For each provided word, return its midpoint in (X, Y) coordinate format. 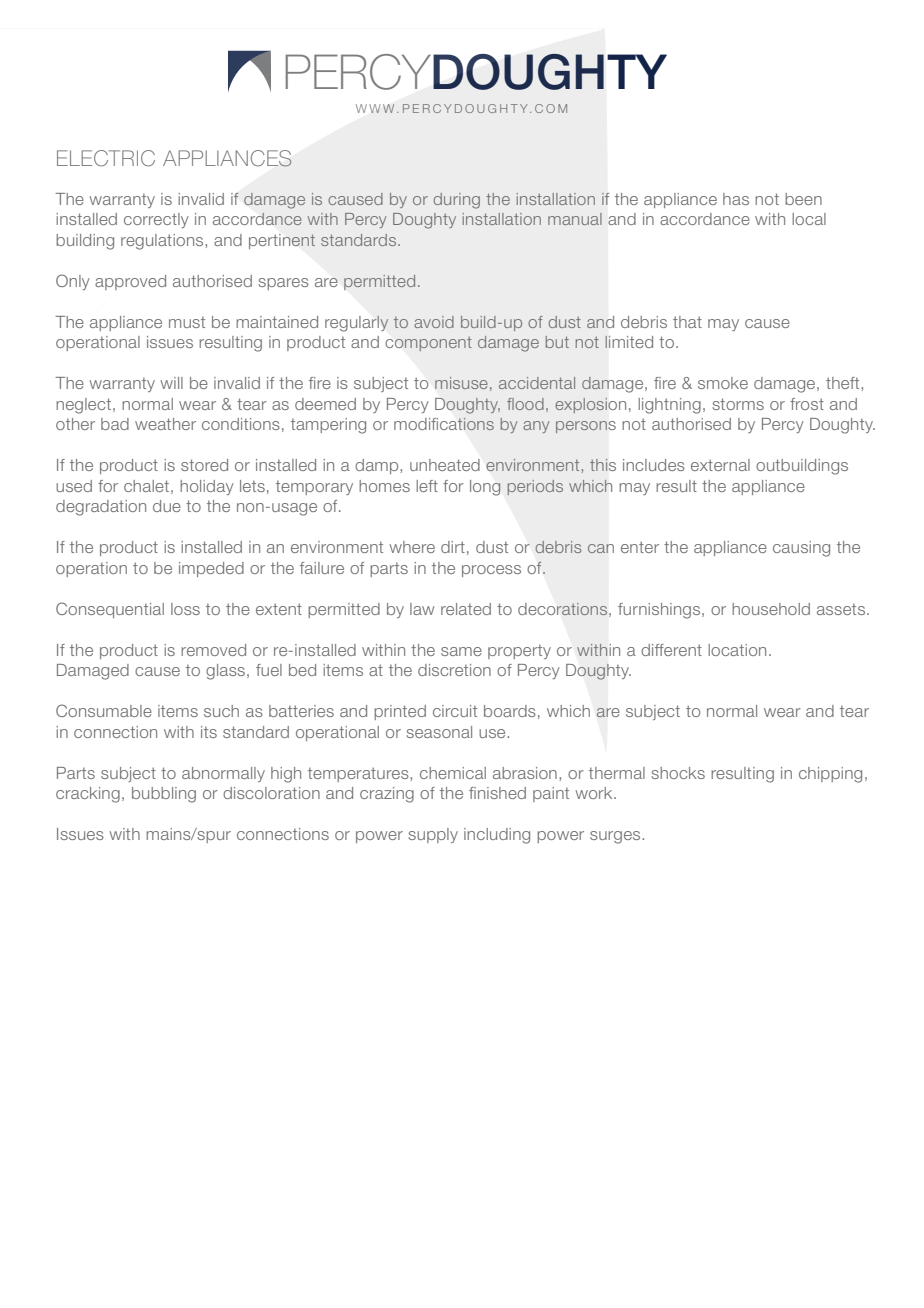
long (485, 488)
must (187, 322)
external (720, 465)
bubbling (164, 795)
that (687, 322)
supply (433, 835)
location (737, 650)
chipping (830, 775)
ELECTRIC (106, 158)
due (167, 506)
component (429, 344)
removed (213, 650)
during (457, 201)
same (461, 651)
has (736, 199)
